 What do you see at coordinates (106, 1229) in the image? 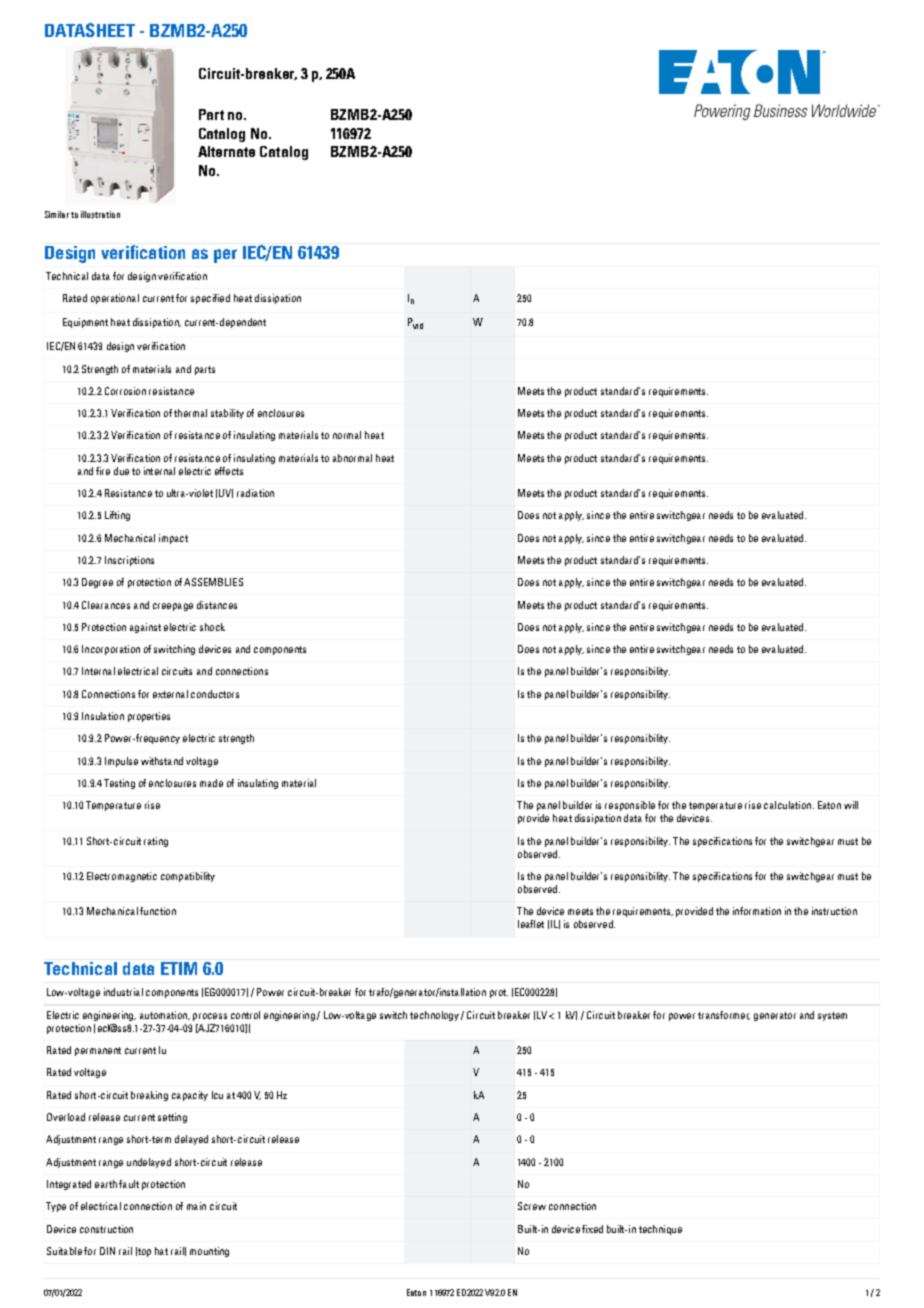
I see `construction` at bounding box center [106, 1229].
